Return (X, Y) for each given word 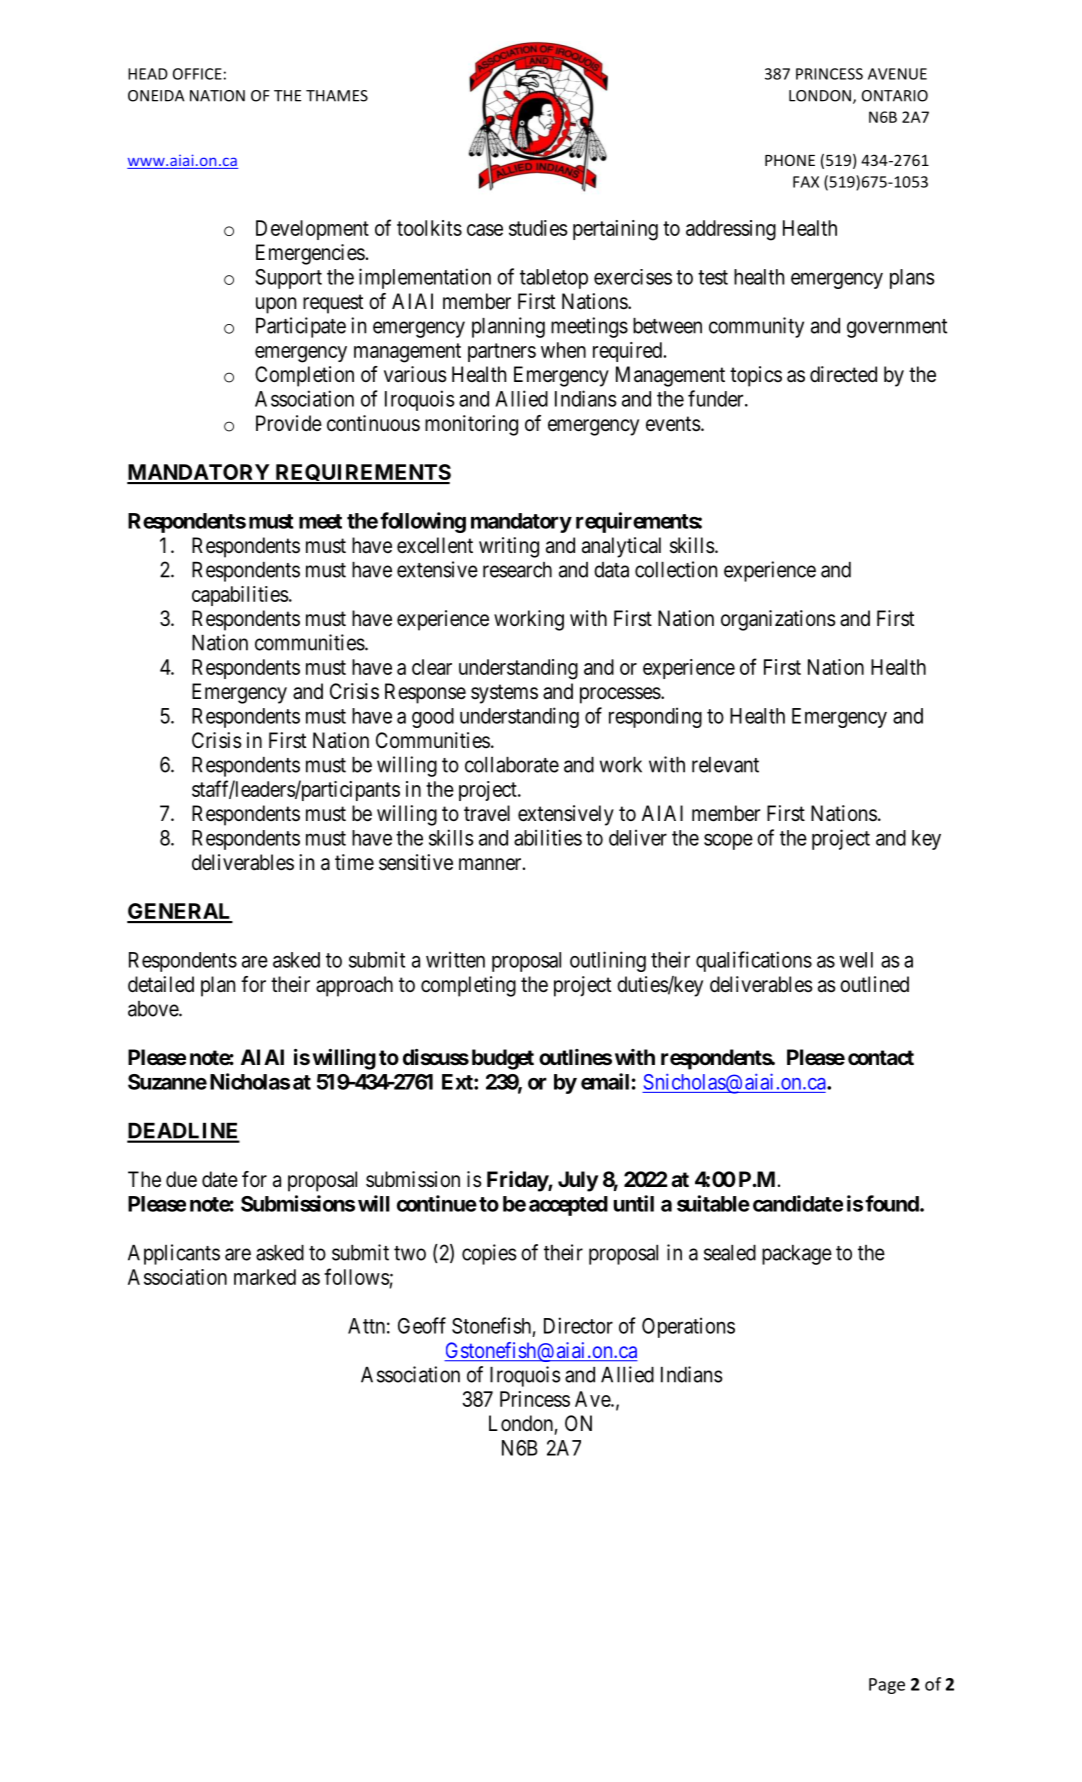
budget (503, 1059)
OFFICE (197, 74)
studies (538, 228)
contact (881, 1058)
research (517, 570)
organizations (778, 620)
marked (265, 1277)
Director (578, 1325)
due (181, 1179)
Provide (289, 423)
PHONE (790, 160)
